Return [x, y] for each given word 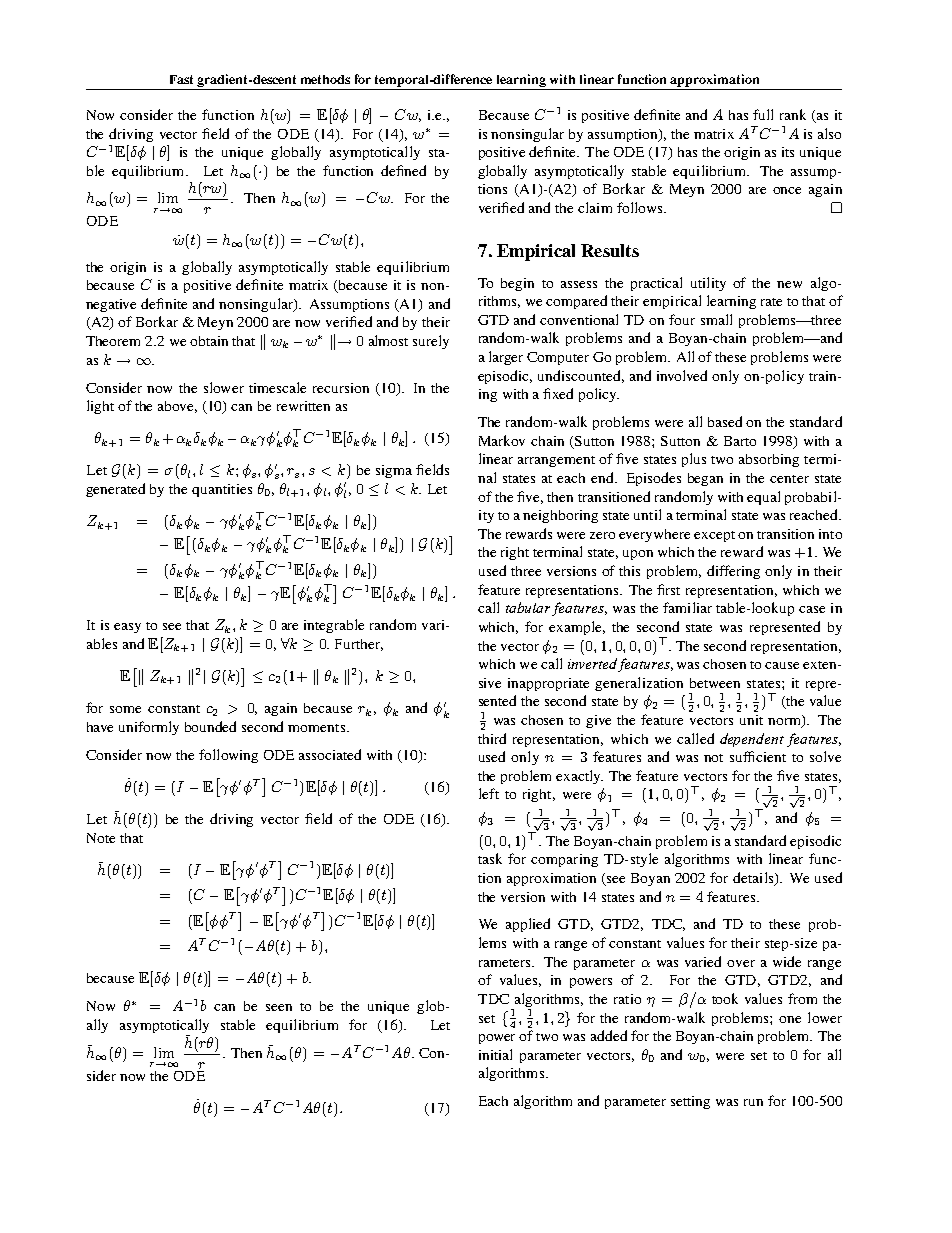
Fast [181, 79]
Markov [502, 440]
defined [403, 170]
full [763, 114]
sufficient [758, 756]
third [492, 738]
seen [279, 1007]
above [177, 407]
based [725, 421]
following [228, 756]
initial [495, 1054]
